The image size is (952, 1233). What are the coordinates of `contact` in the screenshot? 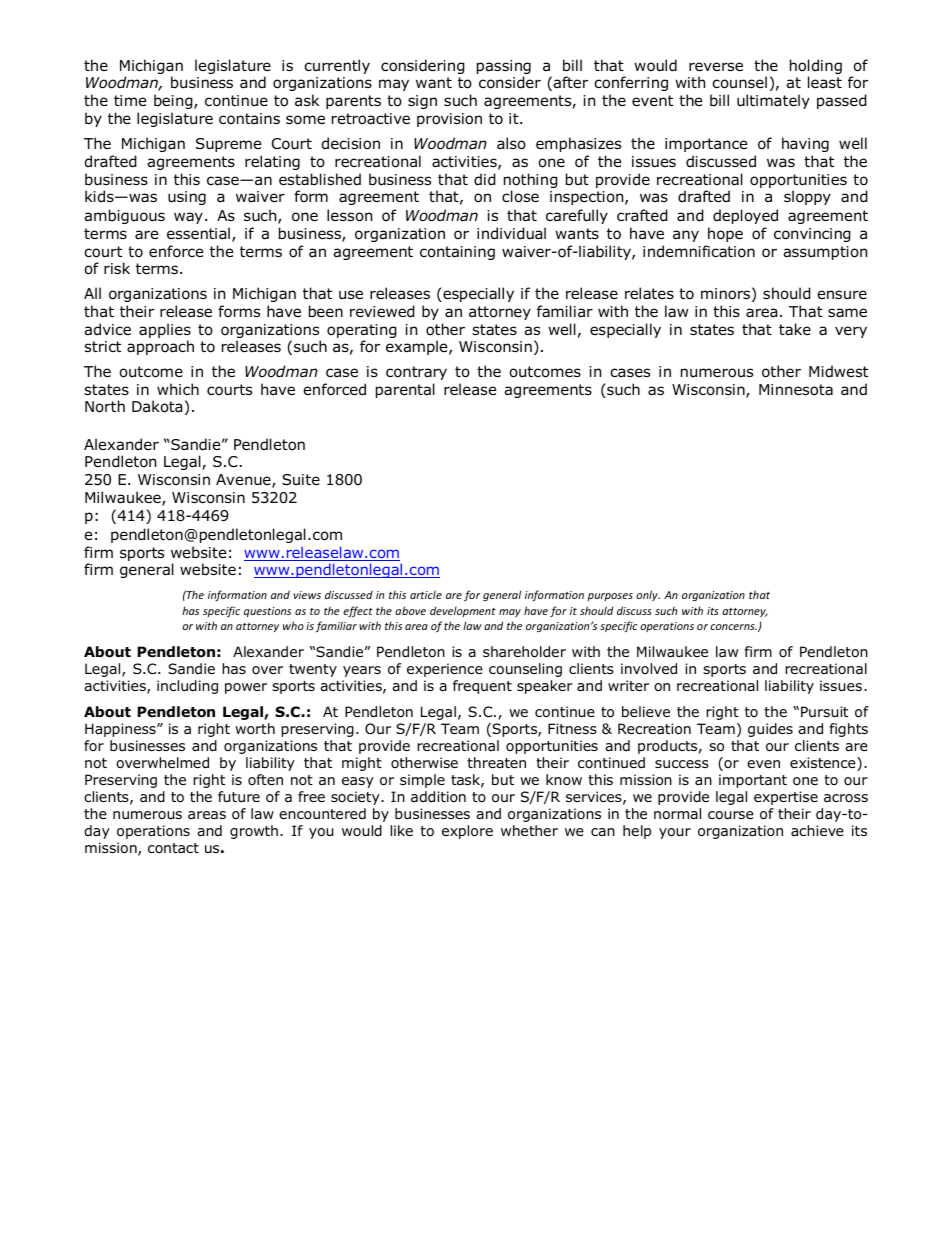 It's located at (173, 848).
